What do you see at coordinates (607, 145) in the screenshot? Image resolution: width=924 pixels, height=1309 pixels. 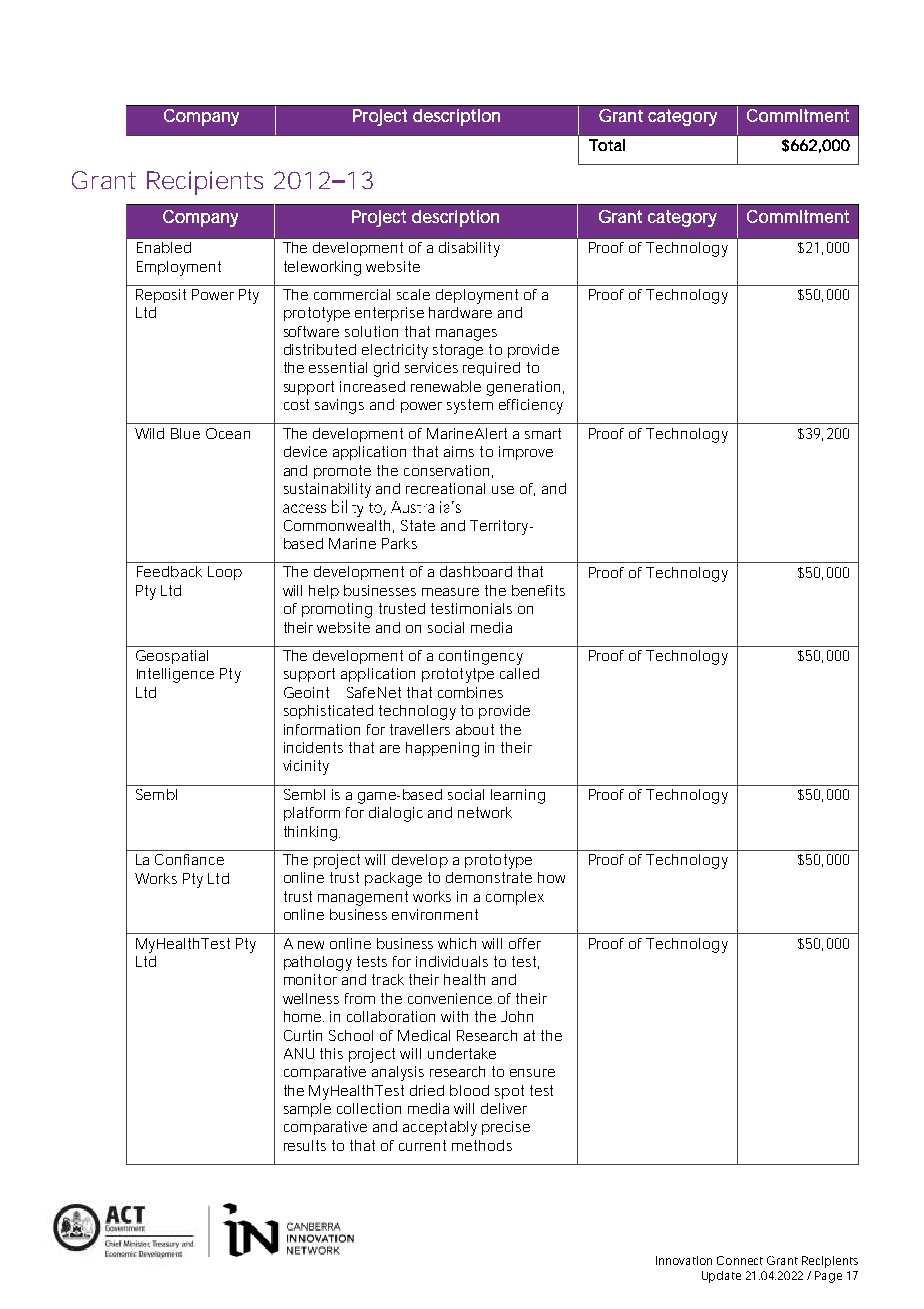 I see `Total` at bounding box center [607, 145].
